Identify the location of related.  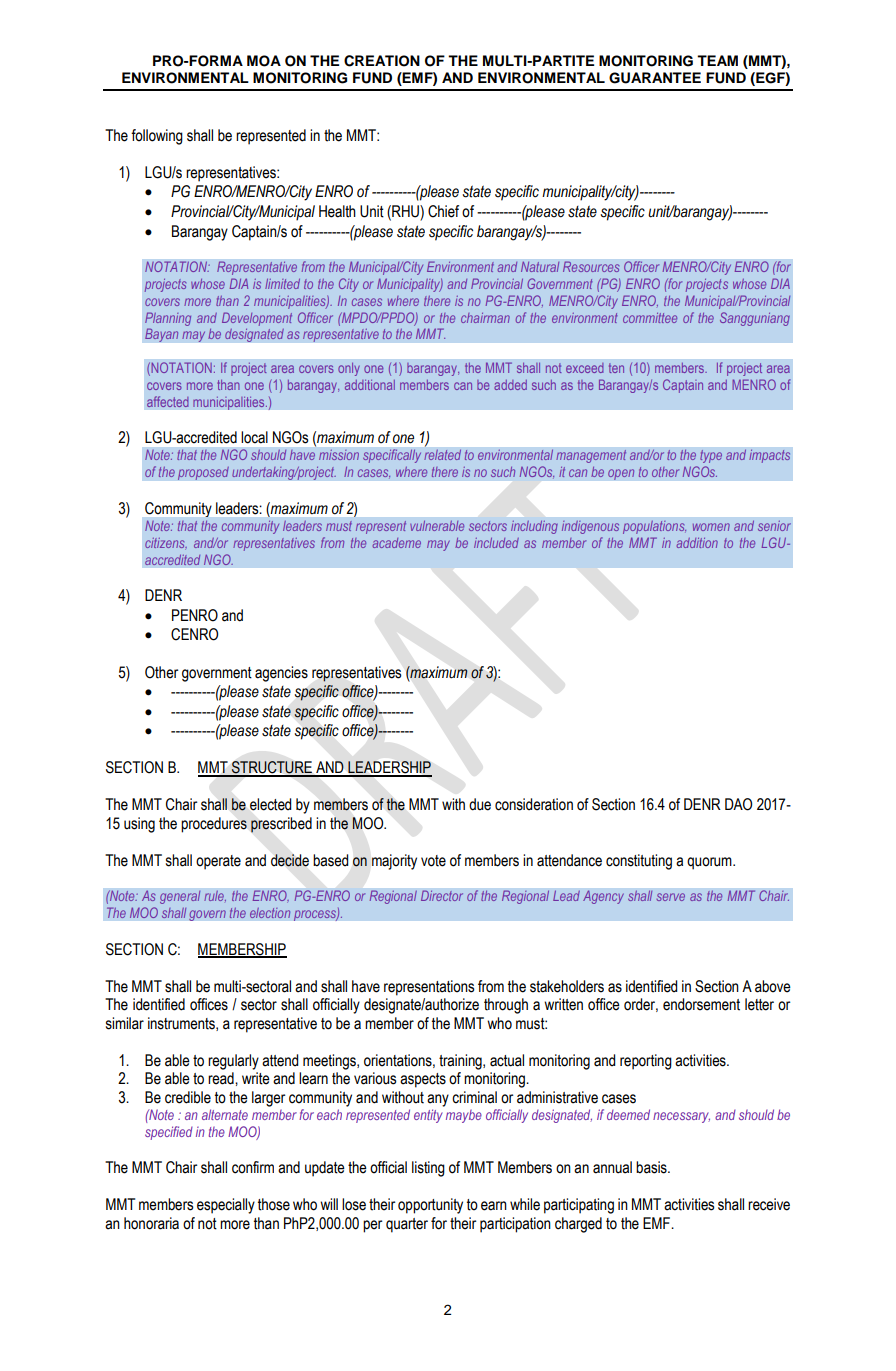
(442, 455).
